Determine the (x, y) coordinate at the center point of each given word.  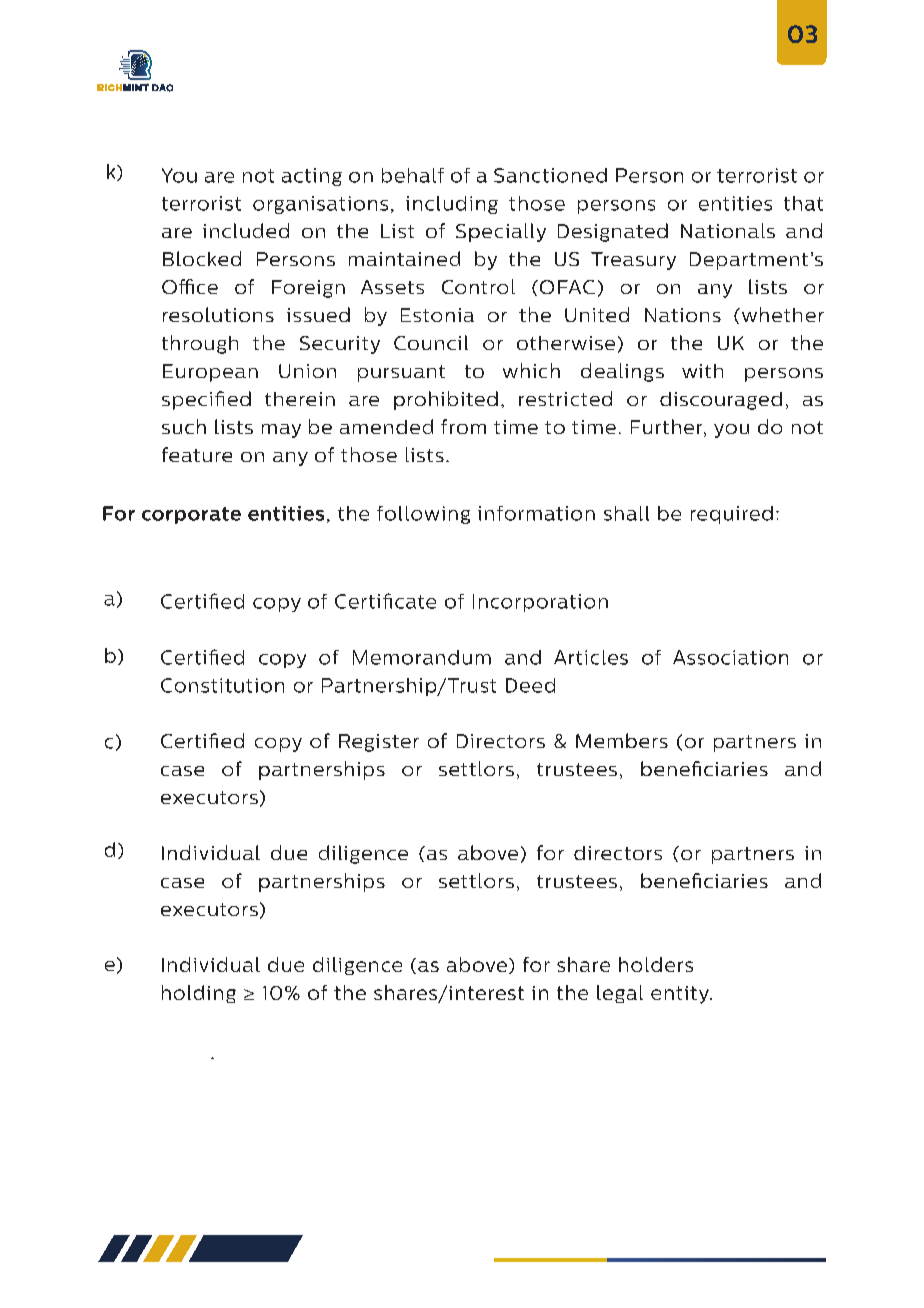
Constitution (222, 685)
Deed (530, 685)
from (463, 426)
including (452, 205)
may (281, 431)
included (246, 230)
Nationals (728, 230)
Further (668, 428)
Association (730, 657)
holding (199, 994)
